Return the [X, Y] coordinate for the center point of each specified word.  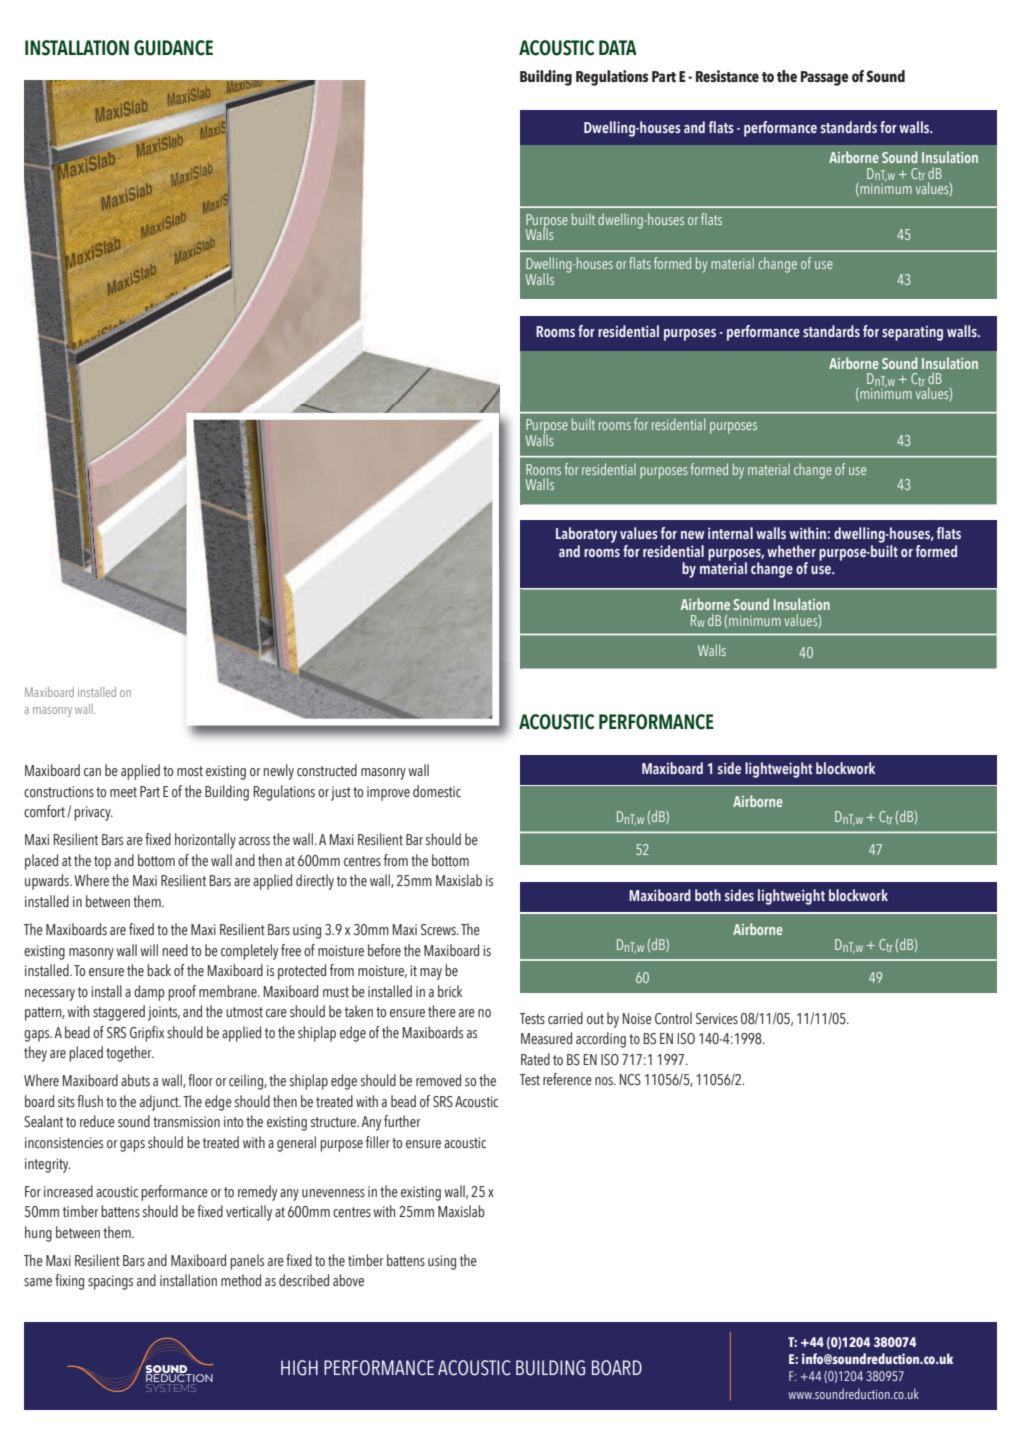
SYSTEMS [171, 1388]
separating [912, 333]
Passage [825, 78]
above [348, 1280]
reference [567, 1079]
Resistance [727, 76]
